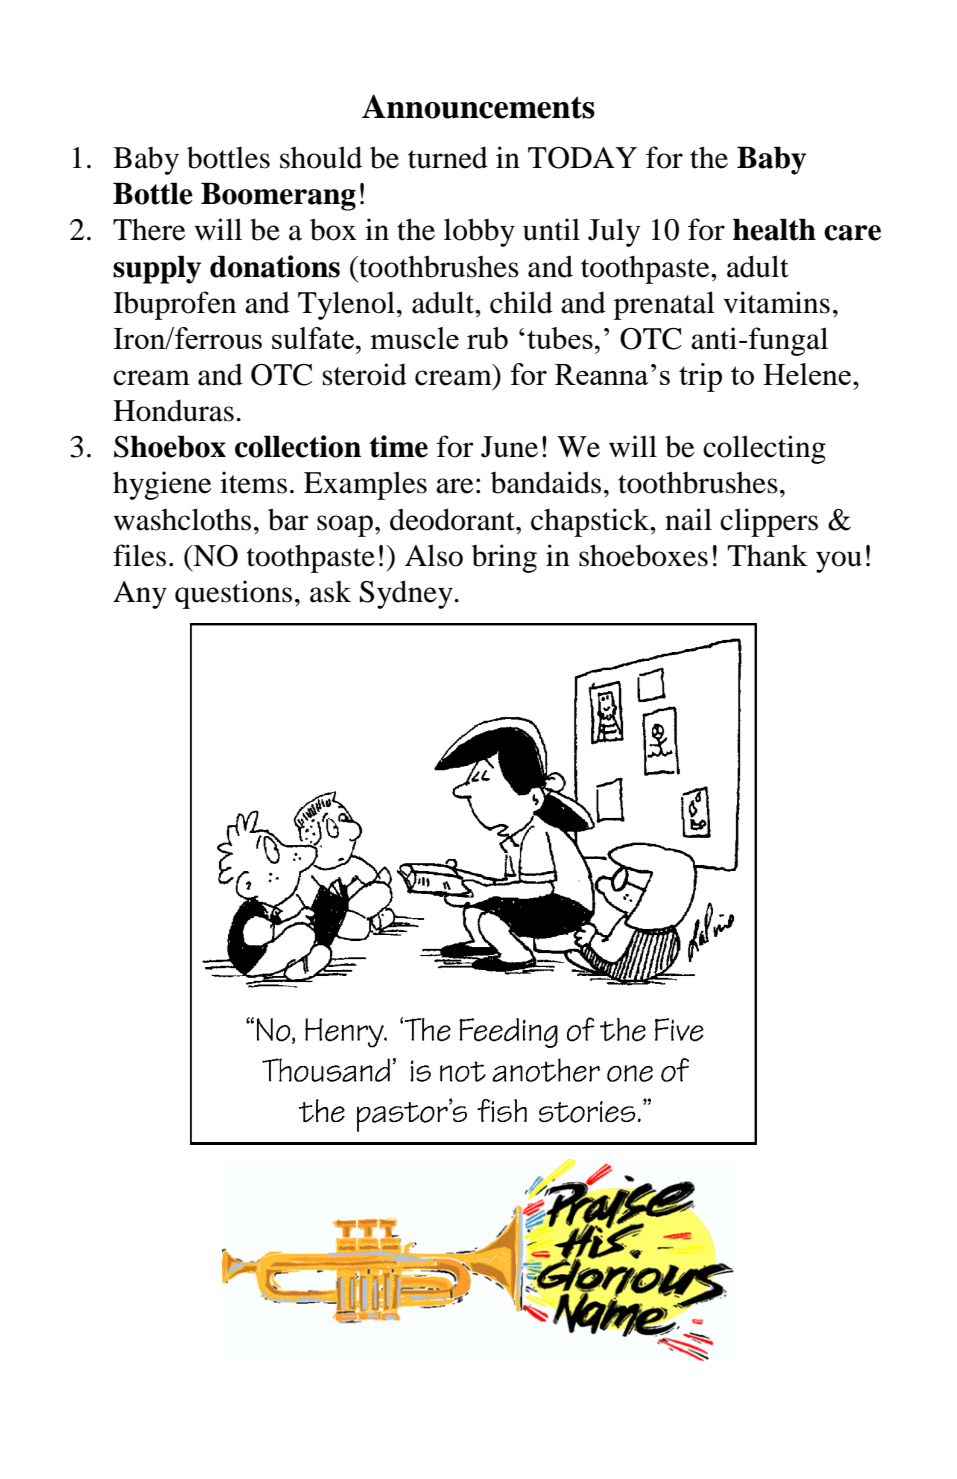  I want to click on Announcements, so click(478, 106).
